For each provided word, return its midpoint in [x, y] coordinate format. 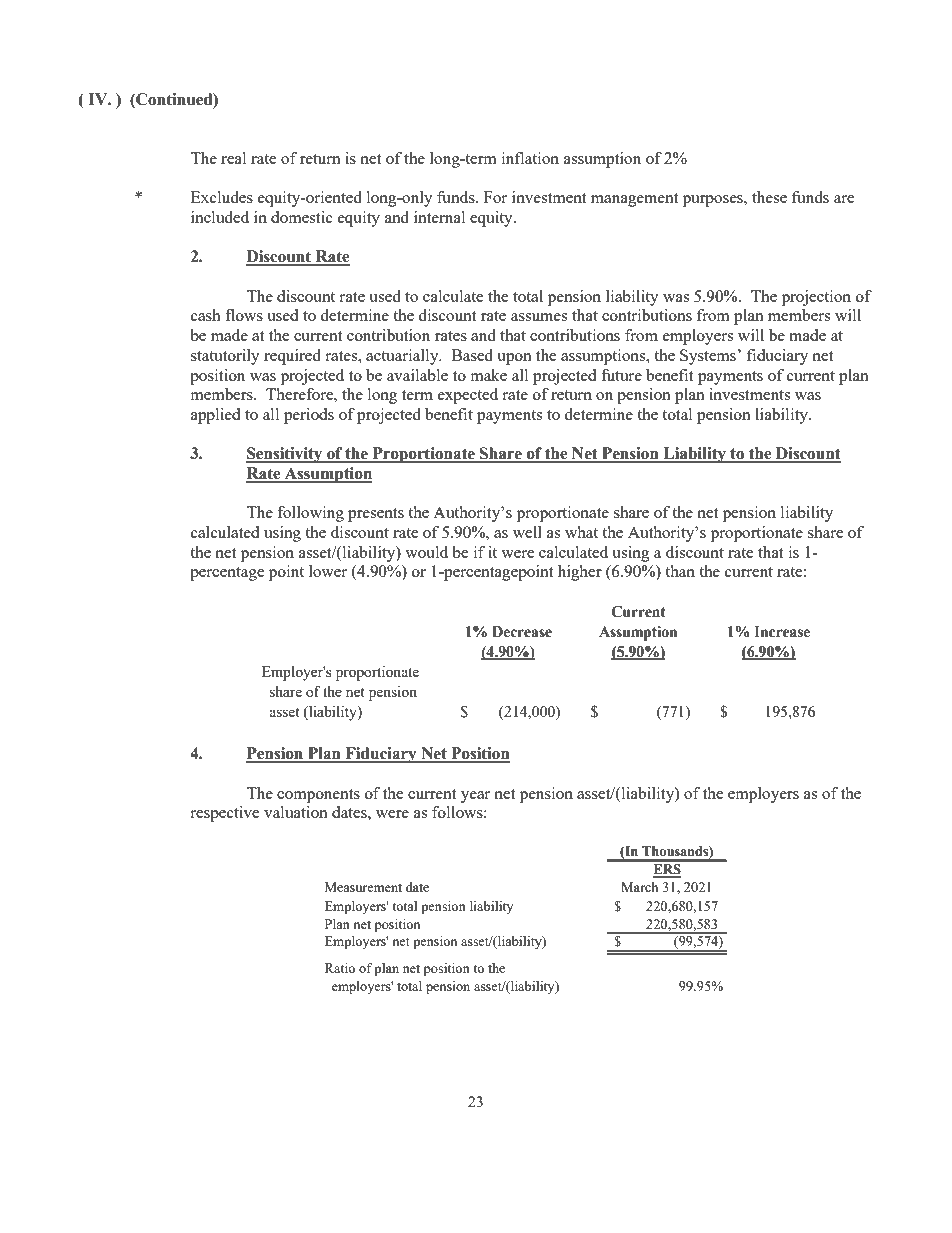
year [475, 797]
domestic [302, 217]
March [639, 887]
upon [514, 359]
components [318, 796]
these [769, 197]
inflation [530, 158]
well [527, 532]
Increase [782, 632]
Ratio [340, 968]
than [680, 571]
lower [328, 571]
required [292, 357]
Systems [709, 357]
